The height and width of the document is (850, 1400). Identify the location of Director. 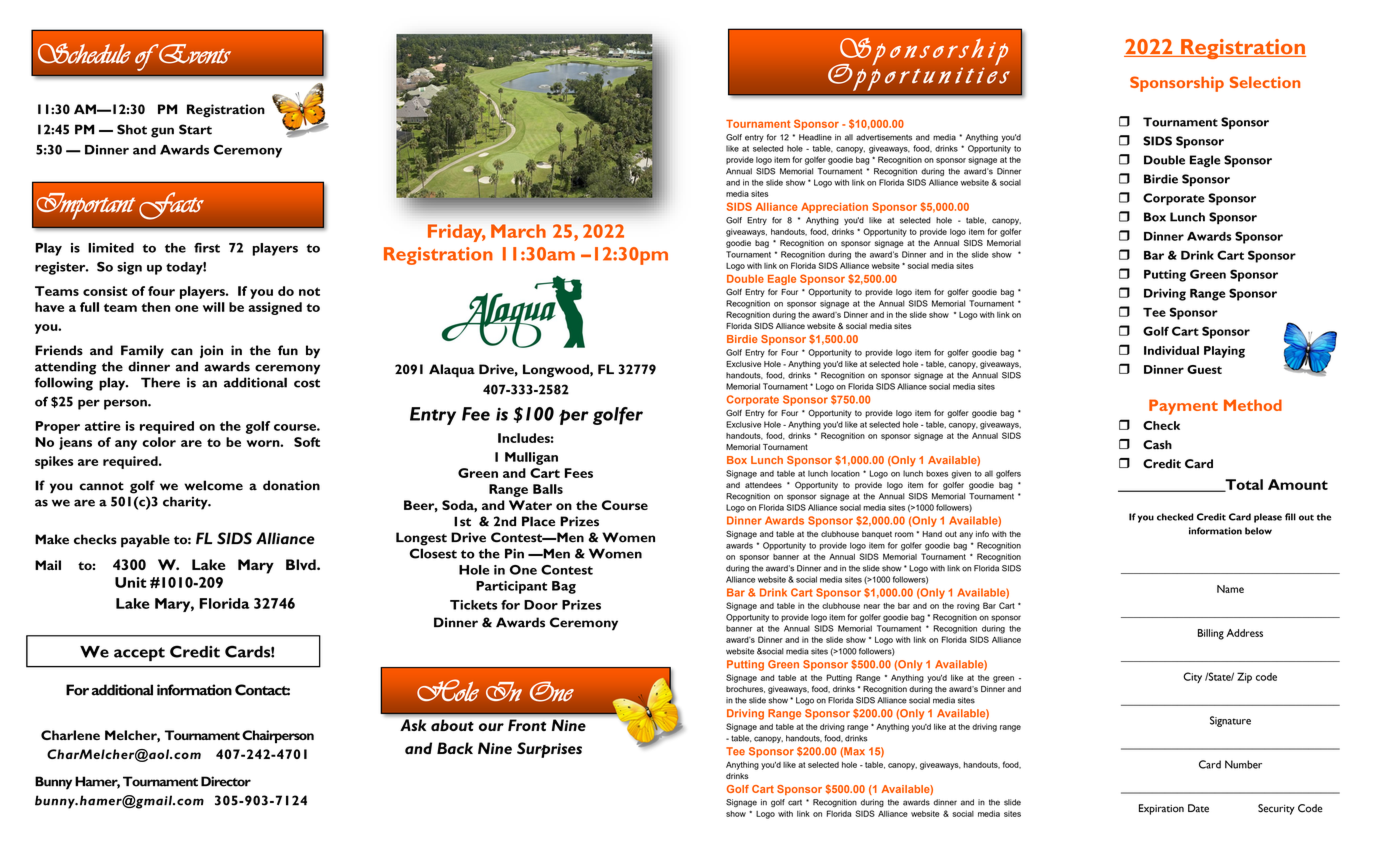
(226, 781).
